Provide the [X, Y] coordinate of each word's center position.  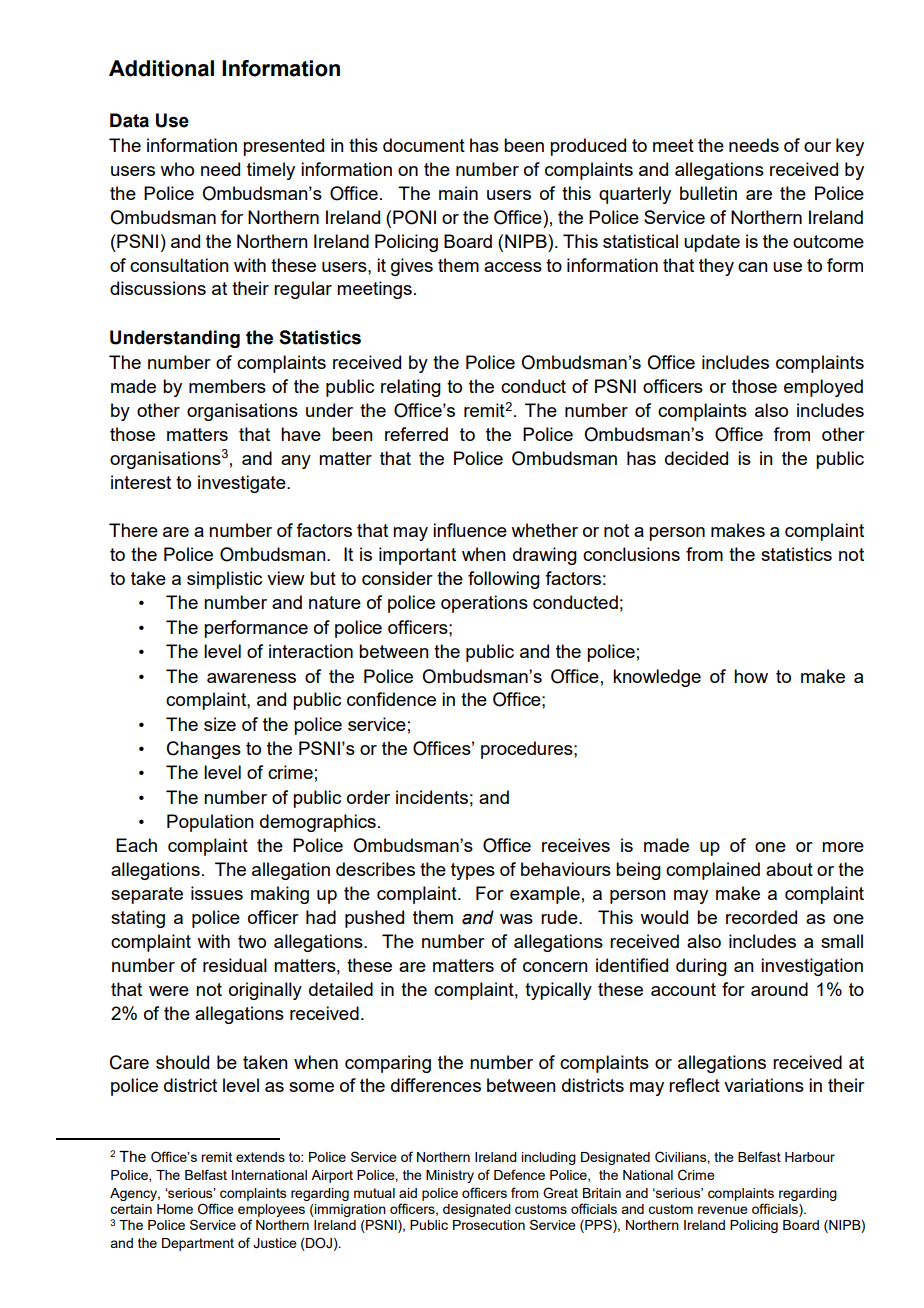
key [850, 147]
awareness [251, 678]
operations [484, 604]
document [424, 145]
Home [175, 1209]
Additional [161, 68]
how [751, 676]
